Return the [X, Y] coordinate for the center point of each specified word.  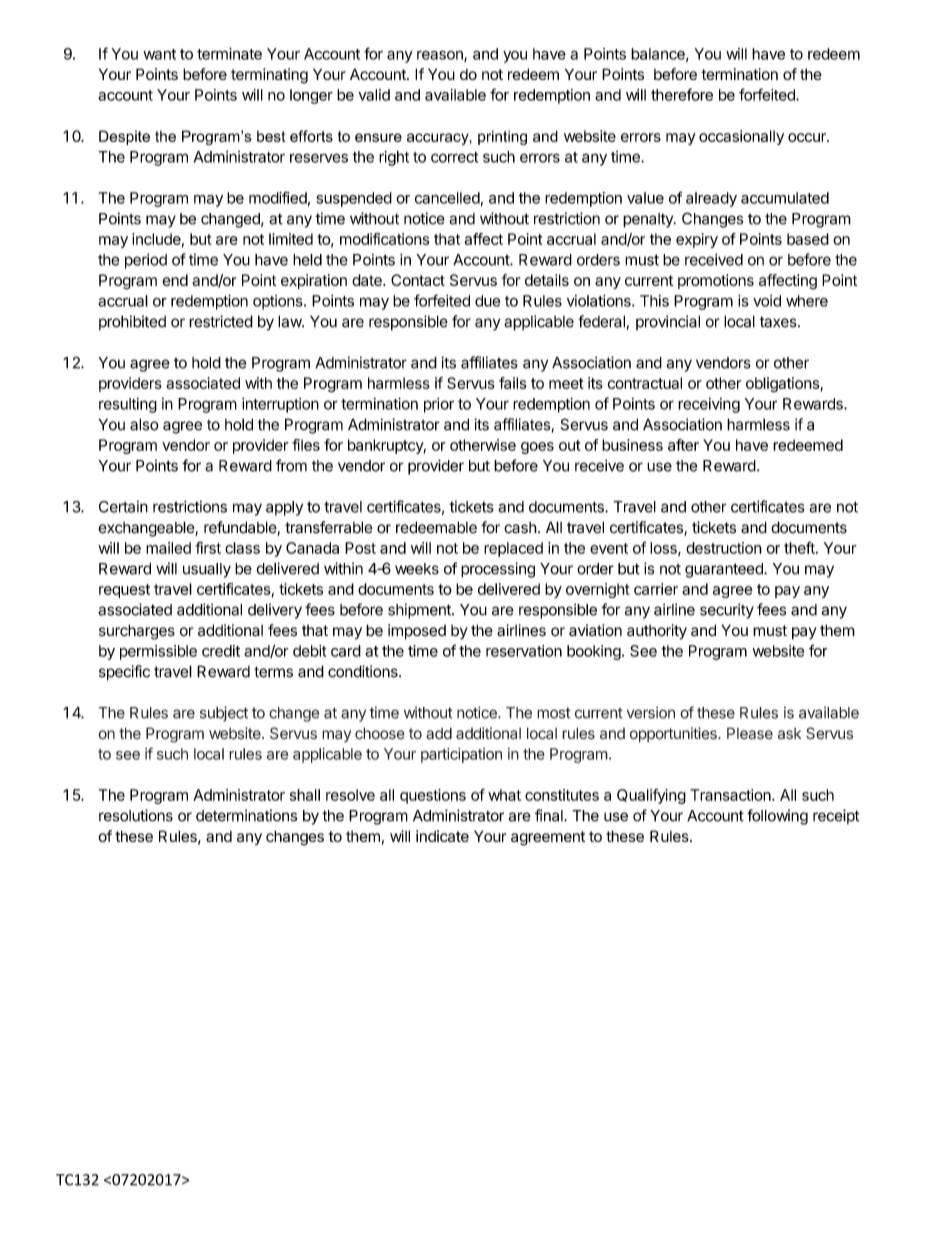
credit [221, 651]
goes [537, 448]
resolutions [136, 815]
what [504, 795]
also [144, 424]
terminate [229, 53]
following [777, 817]
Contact [418, 280]
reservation [524, 651]
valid [374, 95]
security [727, 611]
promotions [716, 281]
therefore [682, 94]
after [683, 445]
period [146, 261]
